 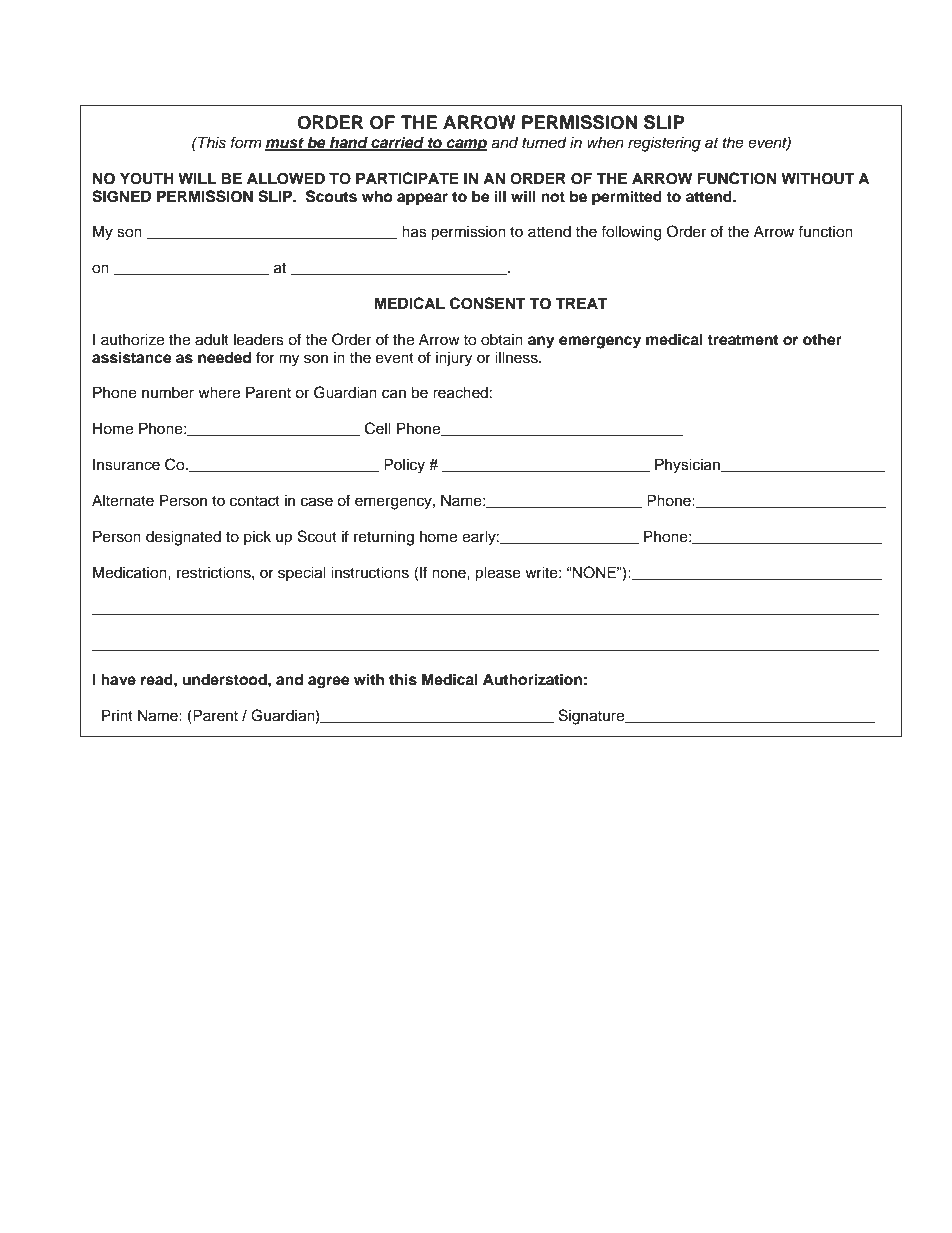 What do you see at coordinates (212, 339) in the page?
I see `adult` at bounding box center [212, 339].
